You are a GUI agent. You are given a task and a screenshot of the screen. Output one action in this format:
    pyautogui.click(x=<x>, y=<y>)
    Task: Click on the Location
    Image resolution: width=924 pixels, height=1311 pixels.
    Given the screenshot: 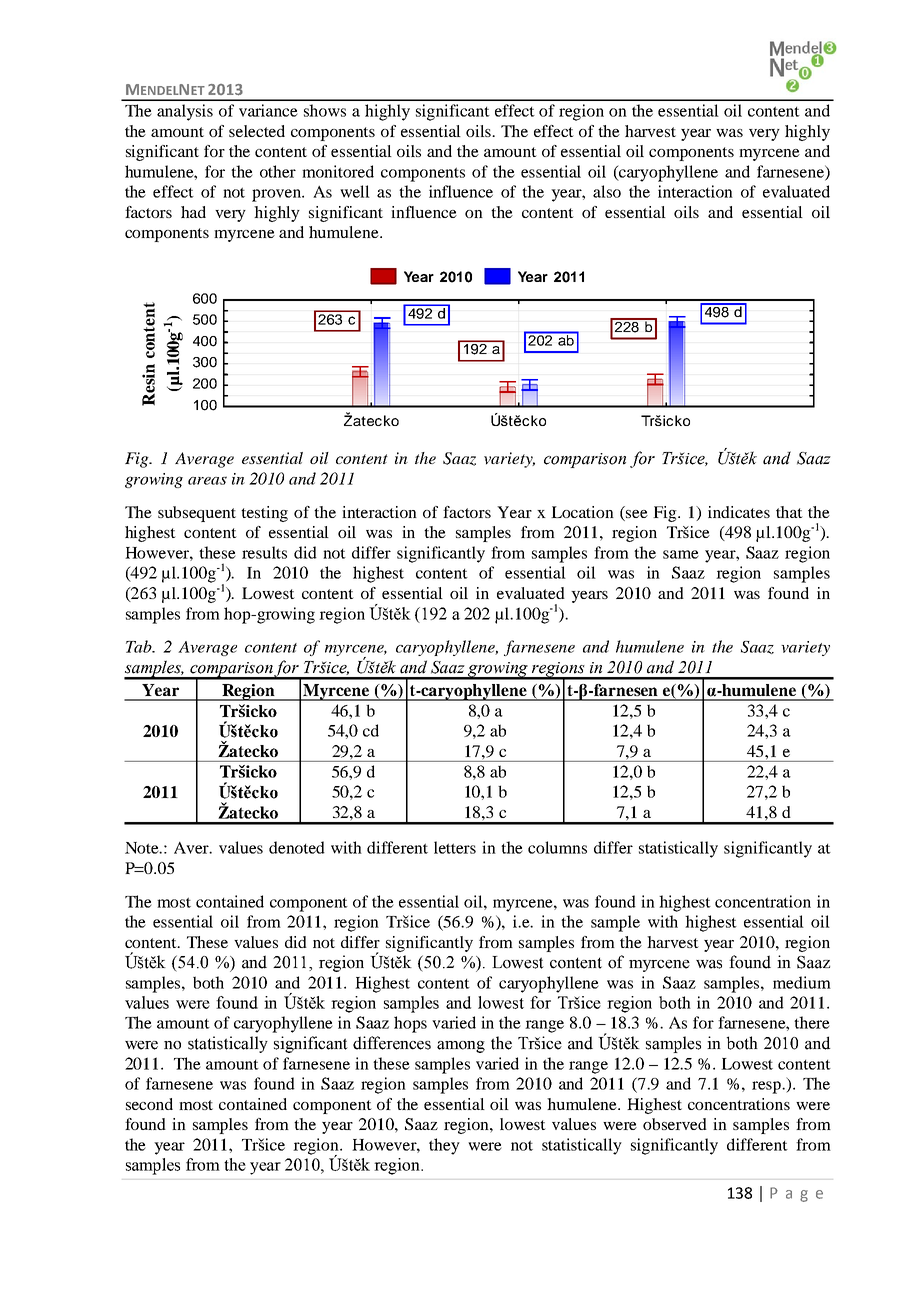 What is the action you would take?
    pyautogui.click(x=582, y=512)
